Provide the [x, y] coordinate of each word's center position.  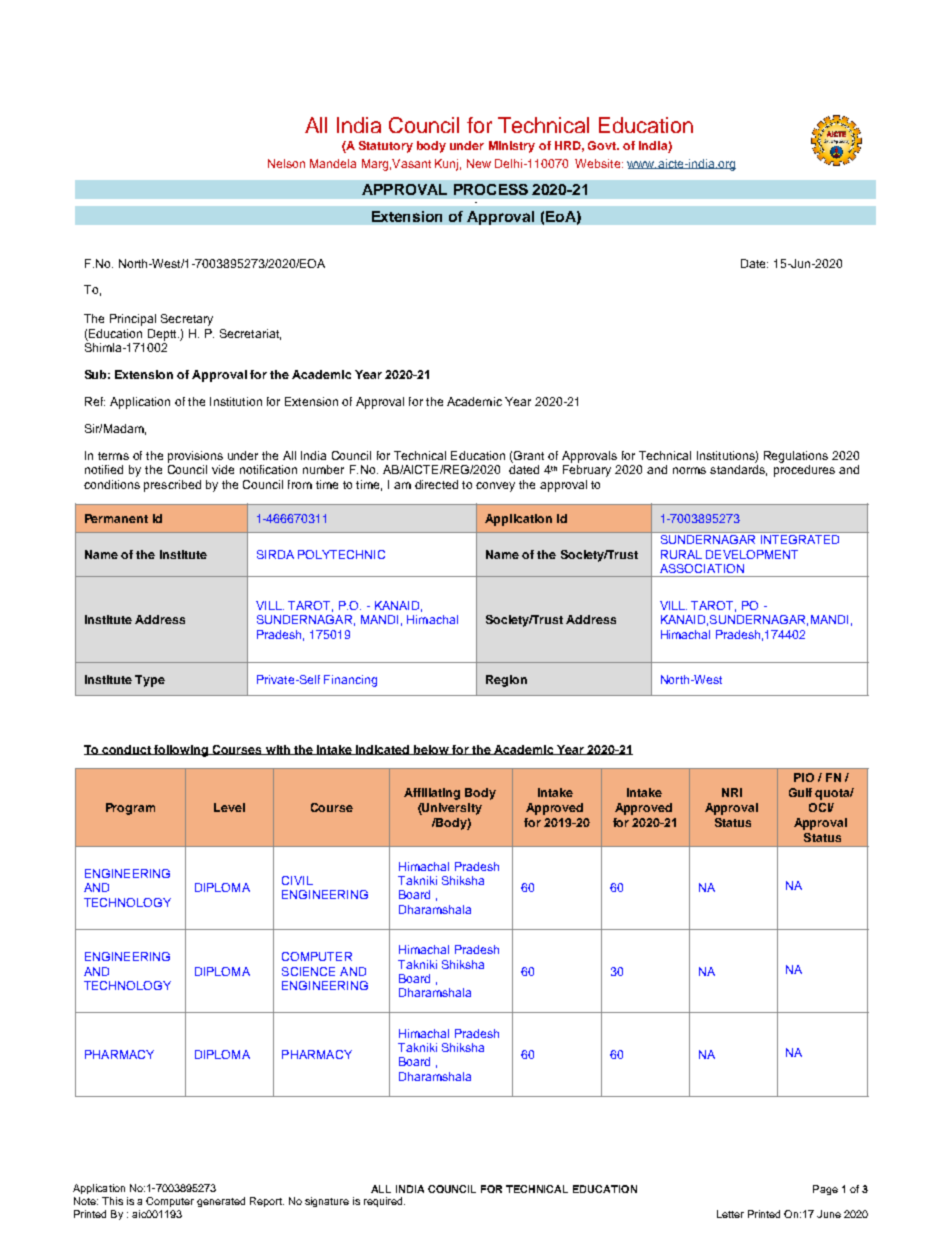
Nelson [286, 163]
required [384, 1202]
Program [130, 809]
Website [599, 163]
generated [221, 1202]
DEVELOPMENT [752, 554]
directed [436, 484]
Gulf [800, 792]
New [479, 163]
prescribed [172, 486]
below [431, 750]
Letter [730, 1214]
